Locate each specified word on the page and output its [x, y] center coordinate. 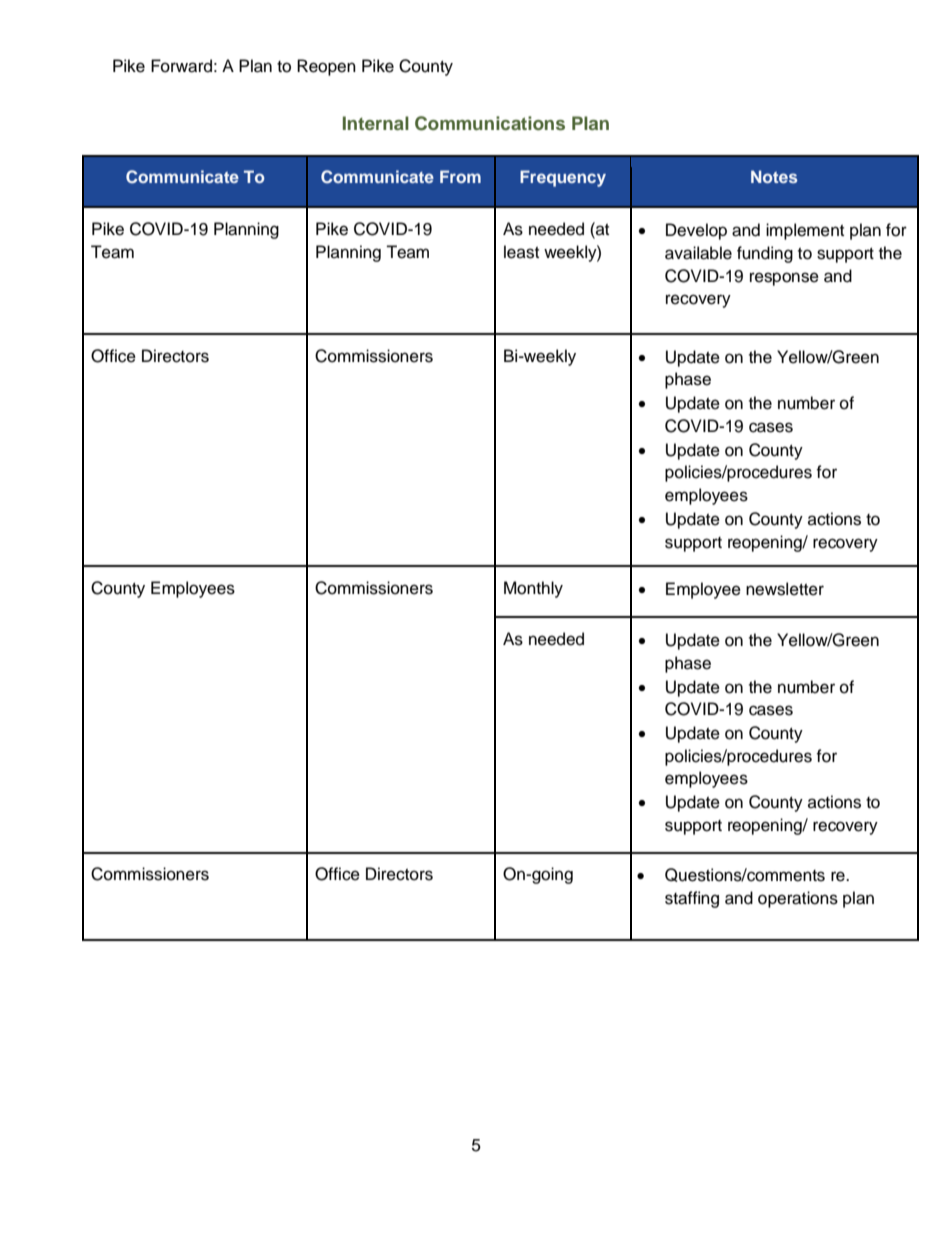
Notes [774, 176]
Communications [490, 123]
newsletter [785, 589]
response [784, 279]
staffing [692, 899]
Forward [181, 66]
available [698, 253]
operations [798, 899]
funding [765, 254]
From [460, 176]
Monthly [533, 589]
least [521, 252]
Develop [696, 231]
